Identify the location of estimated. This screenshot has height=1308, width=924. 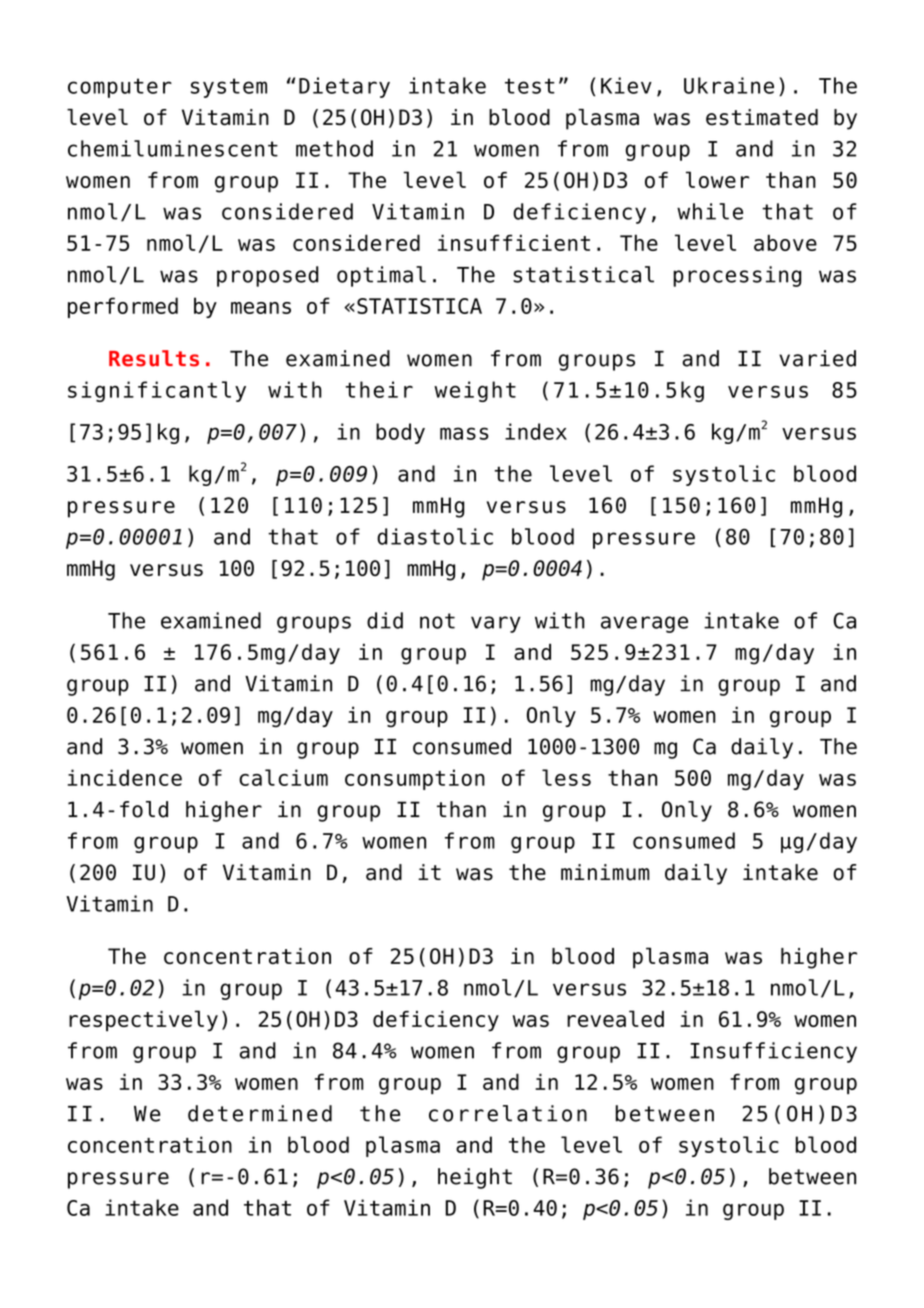
(762, 117).
